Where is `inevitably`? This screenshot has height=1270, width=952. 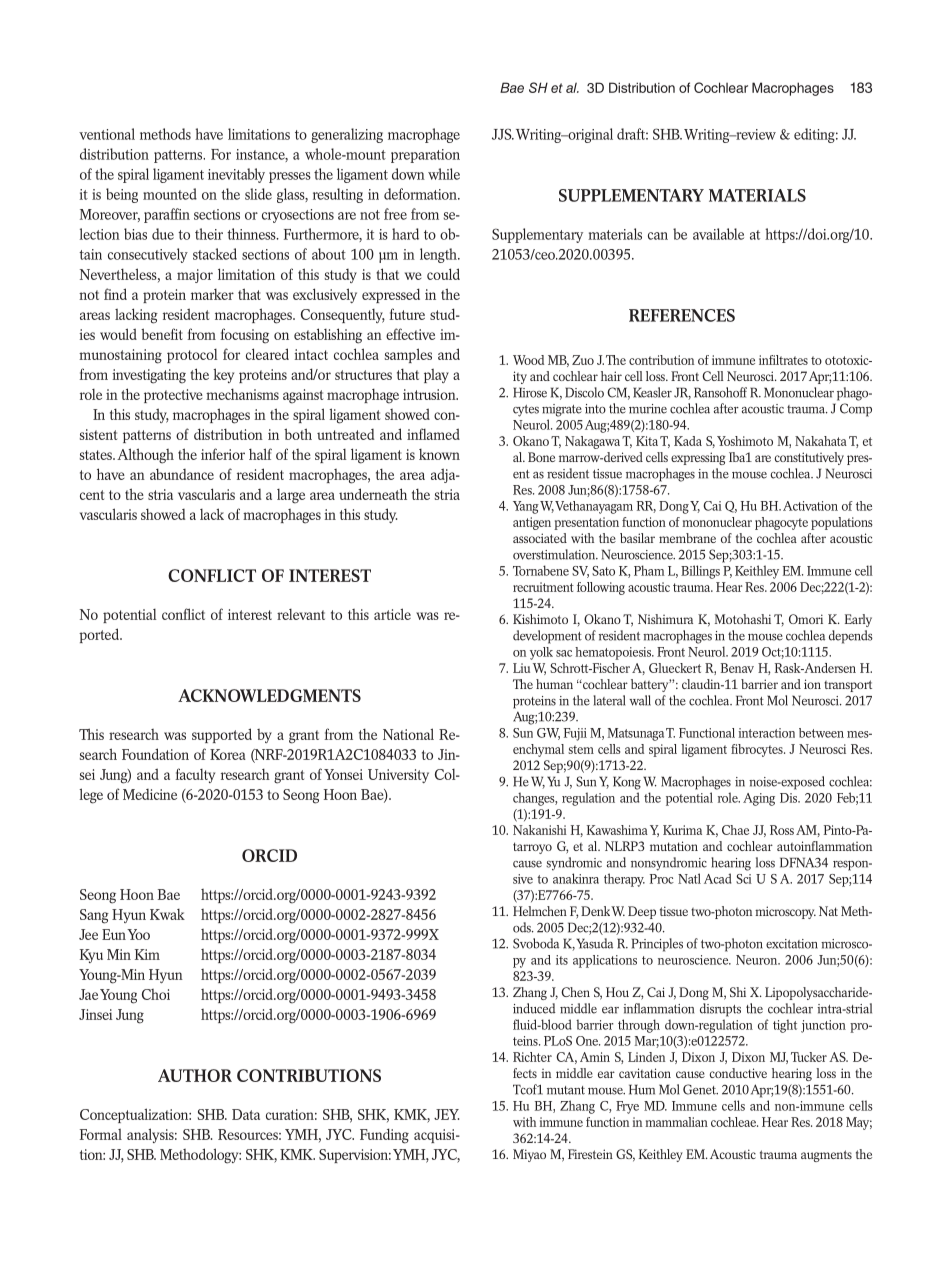
inevitably is located at coordinates (236, 175).
